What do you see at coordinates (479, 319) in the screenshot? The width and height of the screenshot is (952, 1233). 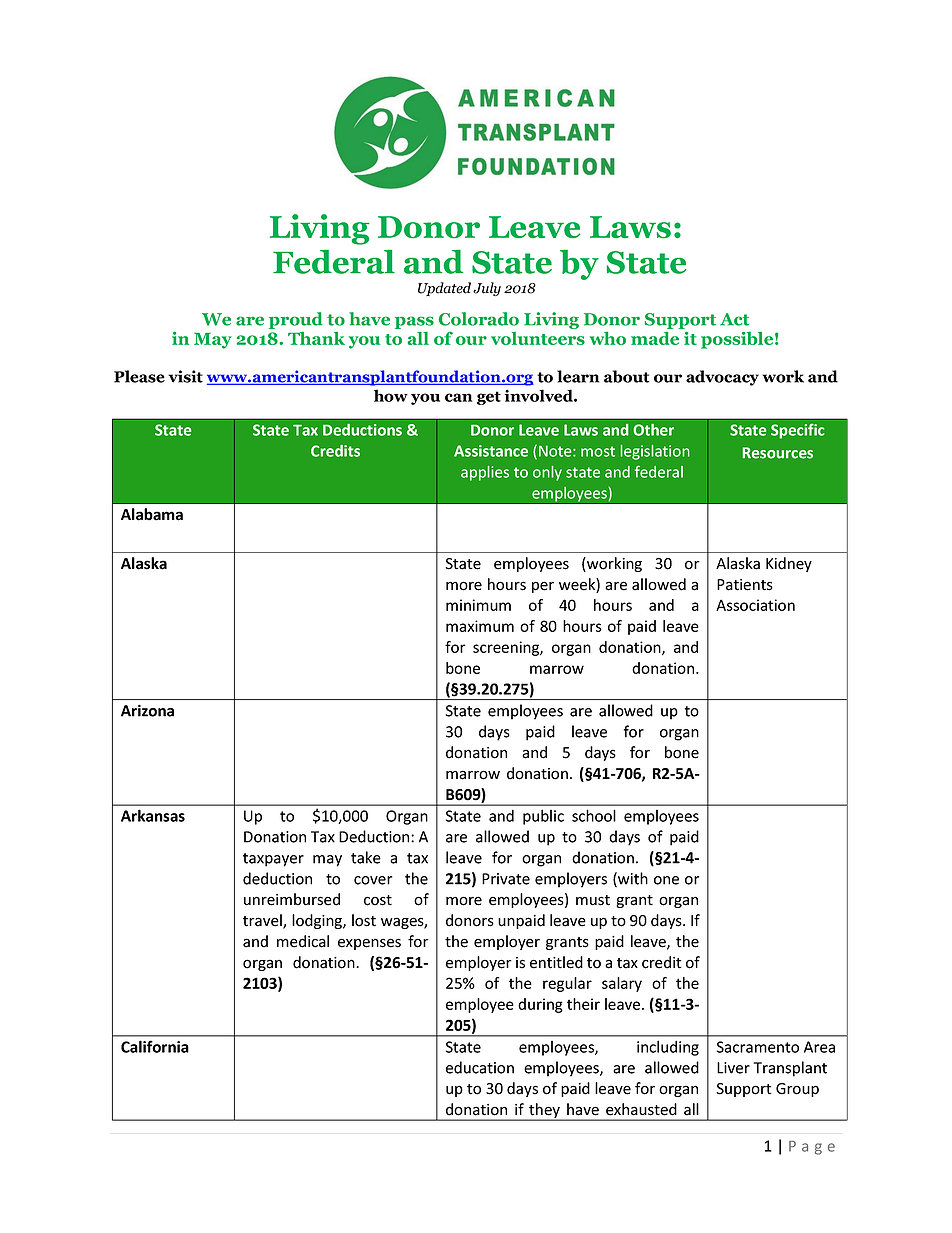 I see `Colorado` at bounding box center [479, 319].
